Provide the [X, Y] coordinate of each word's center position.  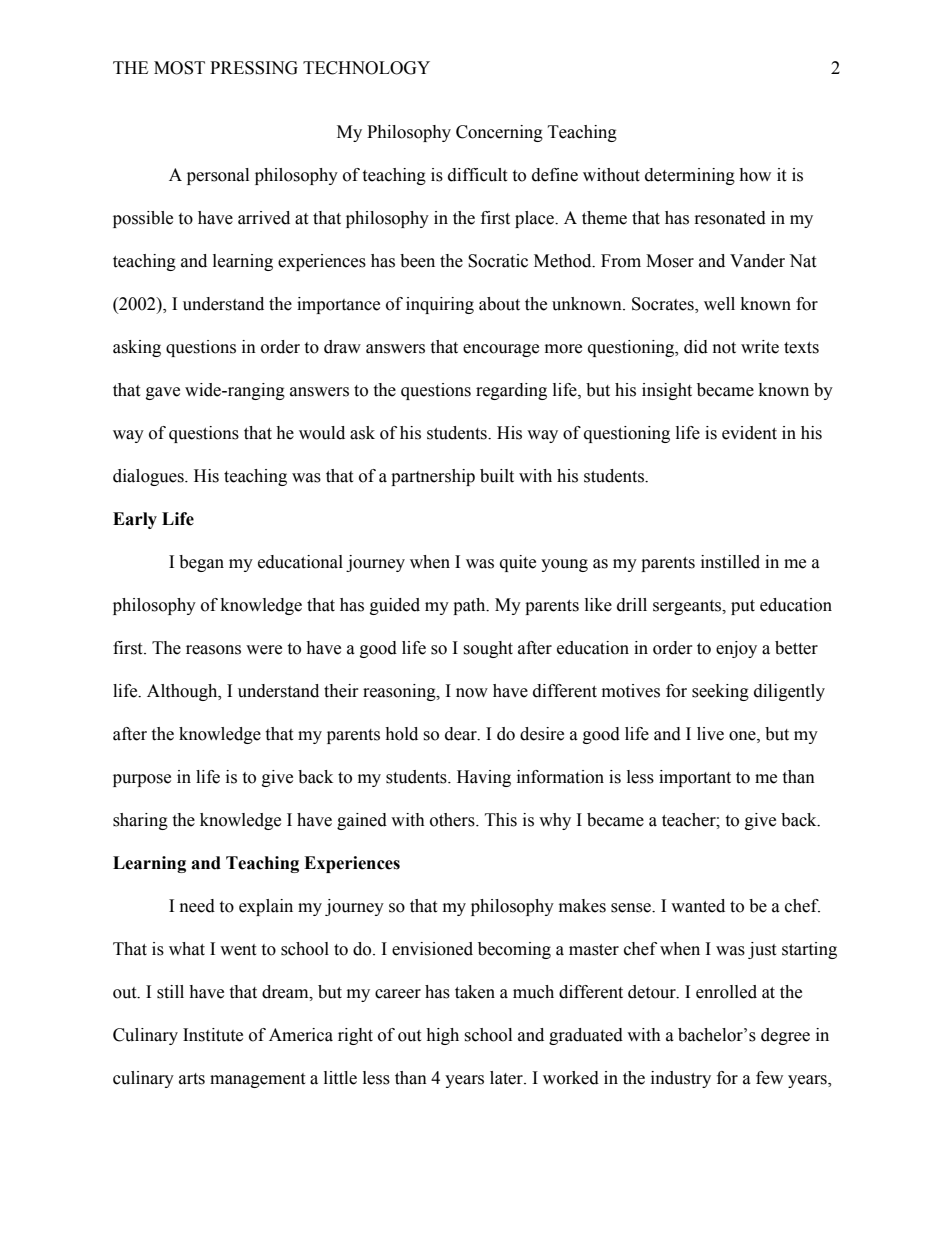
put [743, 607]
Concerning [499, 133]
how [755, 175]
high [442, 1036]
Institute [213, 1035]
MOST [179, 68]
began [201, 563]
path [470, 606]
